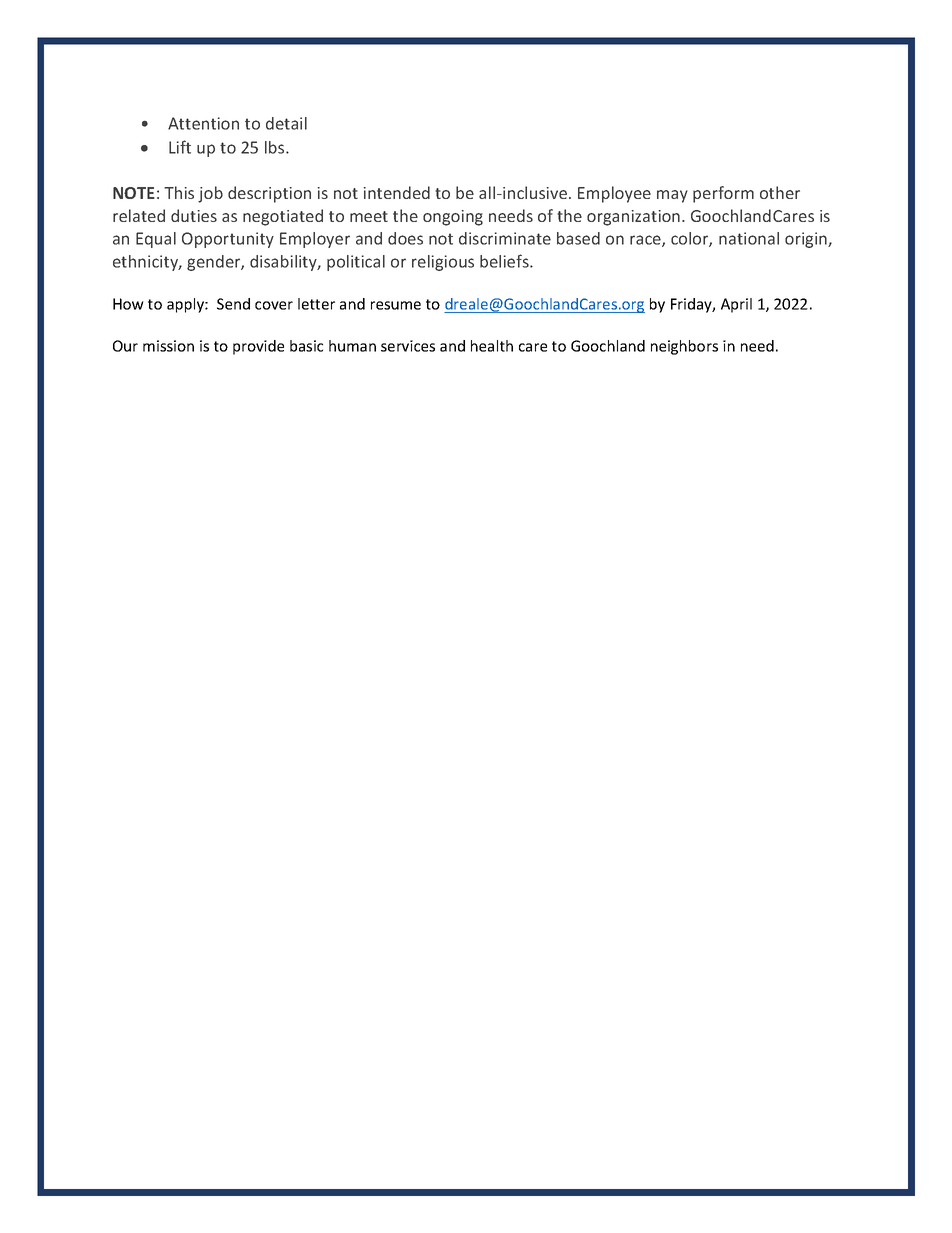 This image has width=952, height=1233. What do you see at coordinates (684, 347) in the image?
I see `neighbors` at bounding box center [684, 347].
